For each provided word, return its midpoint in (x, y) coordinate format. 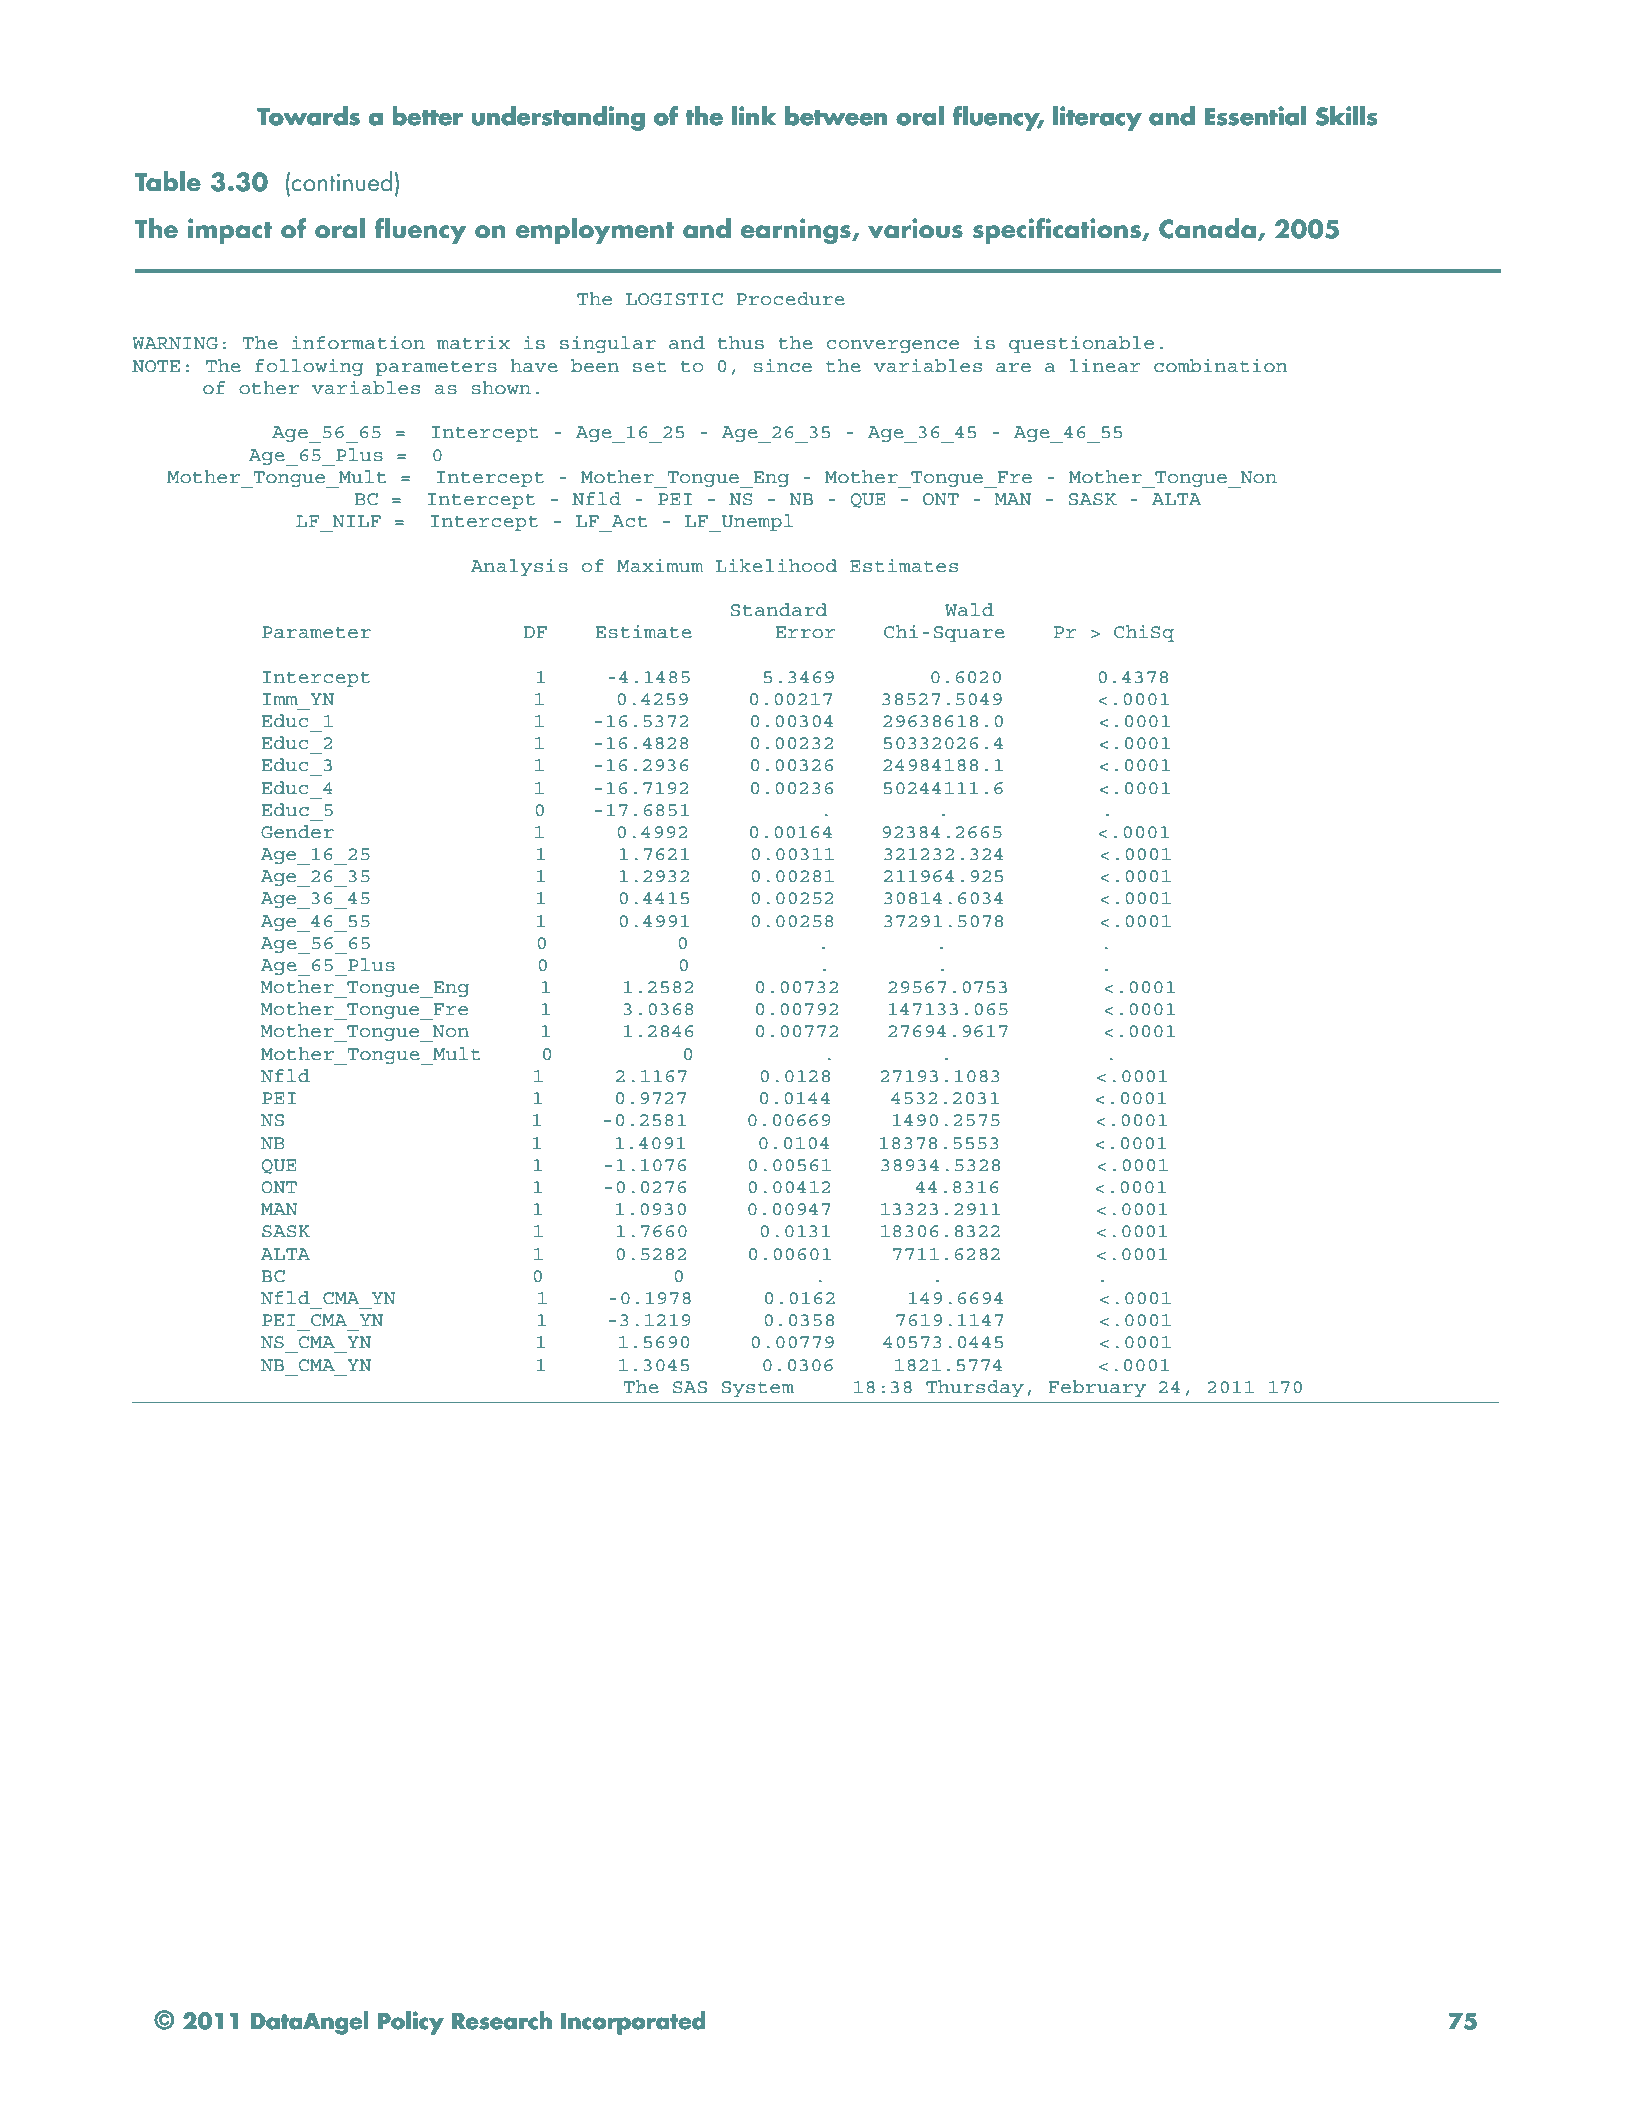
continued (342, 181)
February (1097, 1388)
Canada (1207, 228)
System (757, 1389)
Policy (411, 2023)
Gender (297, 832)
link (754, 115)
